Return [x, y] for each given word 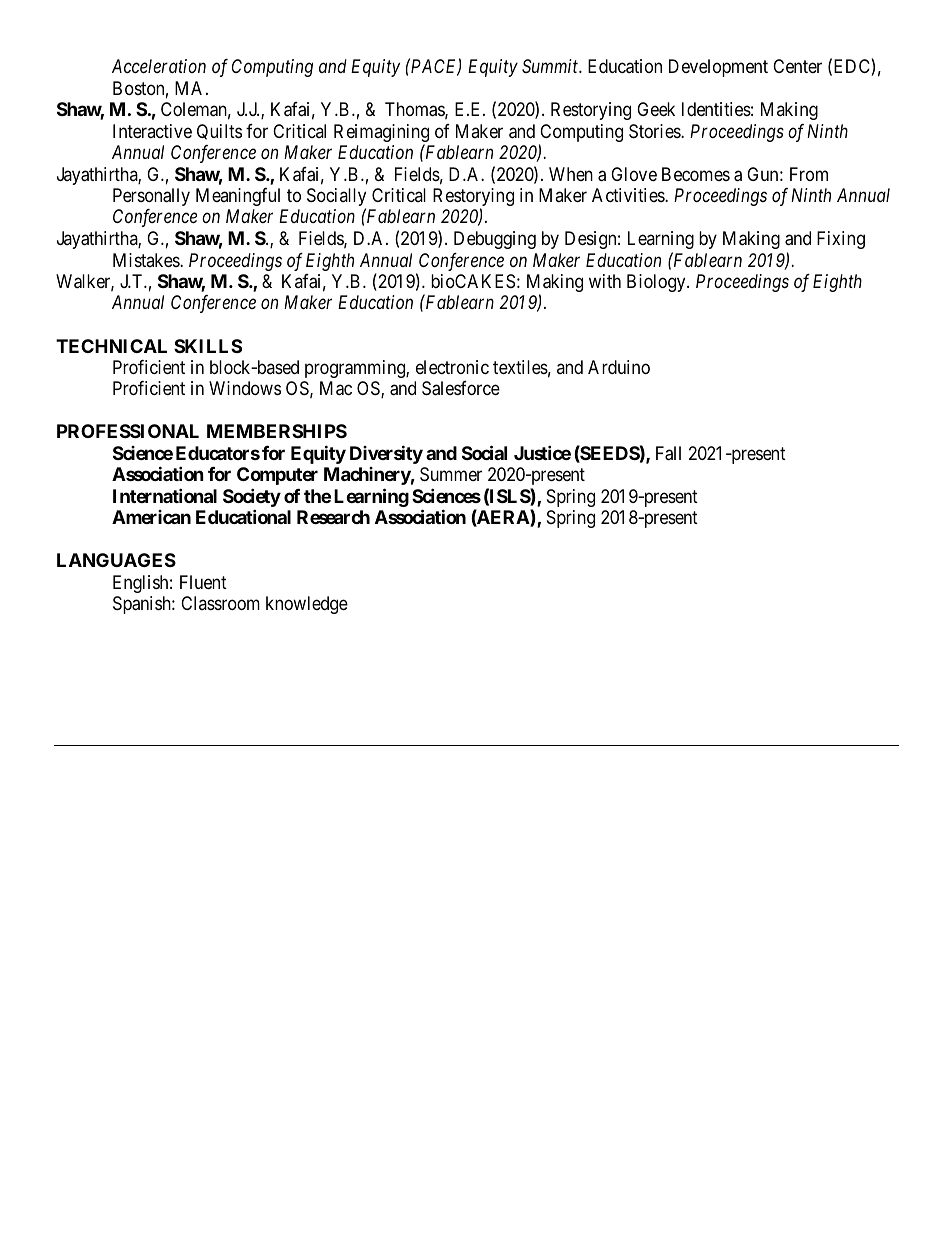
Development [718, 68]
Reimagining [381, 134]
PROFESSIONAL [128, 431]
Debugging [495, 240]
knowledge [307, 605]
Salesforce [461, 388]
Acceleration [159, 66]
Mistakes [147, 260]
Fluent [203, 582]
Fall [668, 453]
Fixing [841, 240]
